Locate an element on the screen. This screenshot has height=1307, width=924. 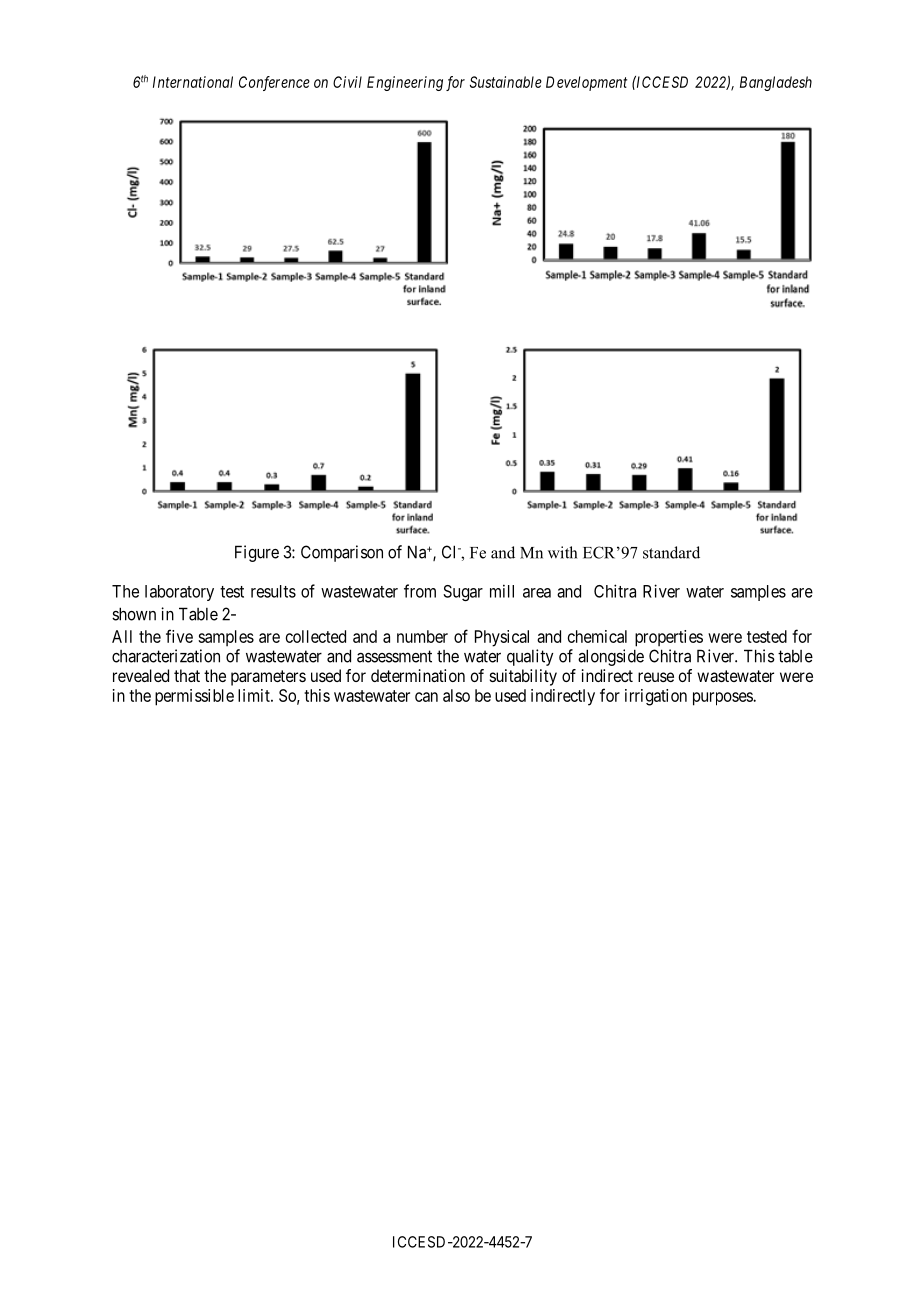
Figure is located at coordinates (257, 553).
